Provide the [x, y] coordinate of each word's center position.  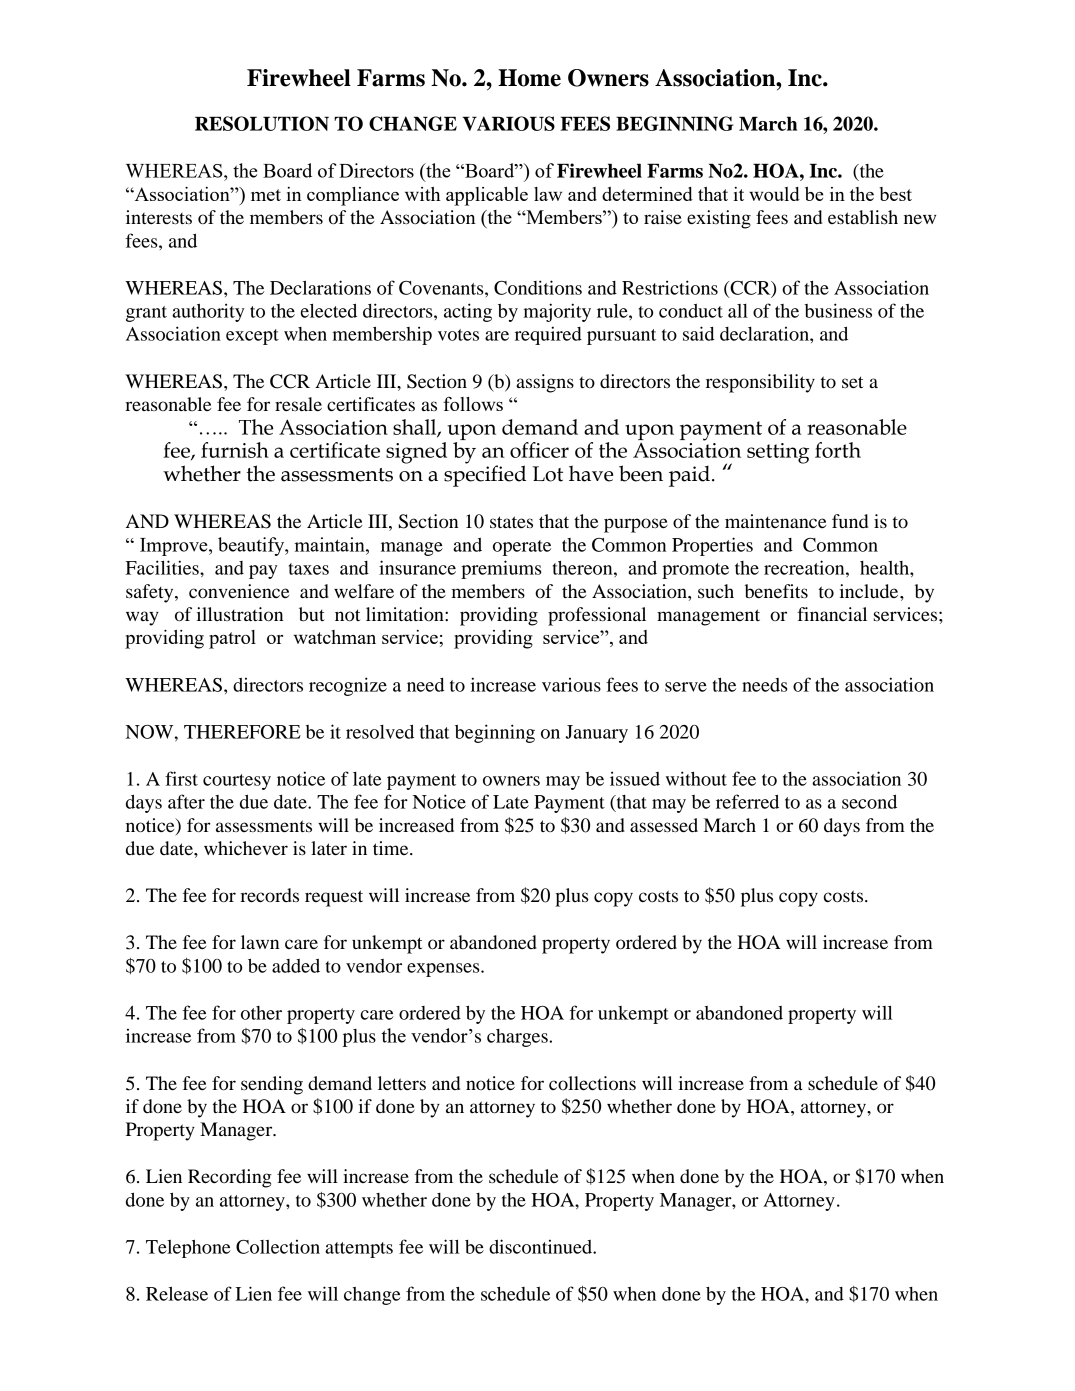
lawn [260, 942]
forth [838, 450]
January [596, 734]
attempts [359, 1250]
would [774, 194]
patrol [232, 639]
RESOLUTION [262, 123]
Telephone [188, 1249]
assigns [545, 383]
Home [529, 78]
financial [832, 614]
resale [298, 404]
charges [518, 1038]
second [869, 801]
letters [402, 1083]
